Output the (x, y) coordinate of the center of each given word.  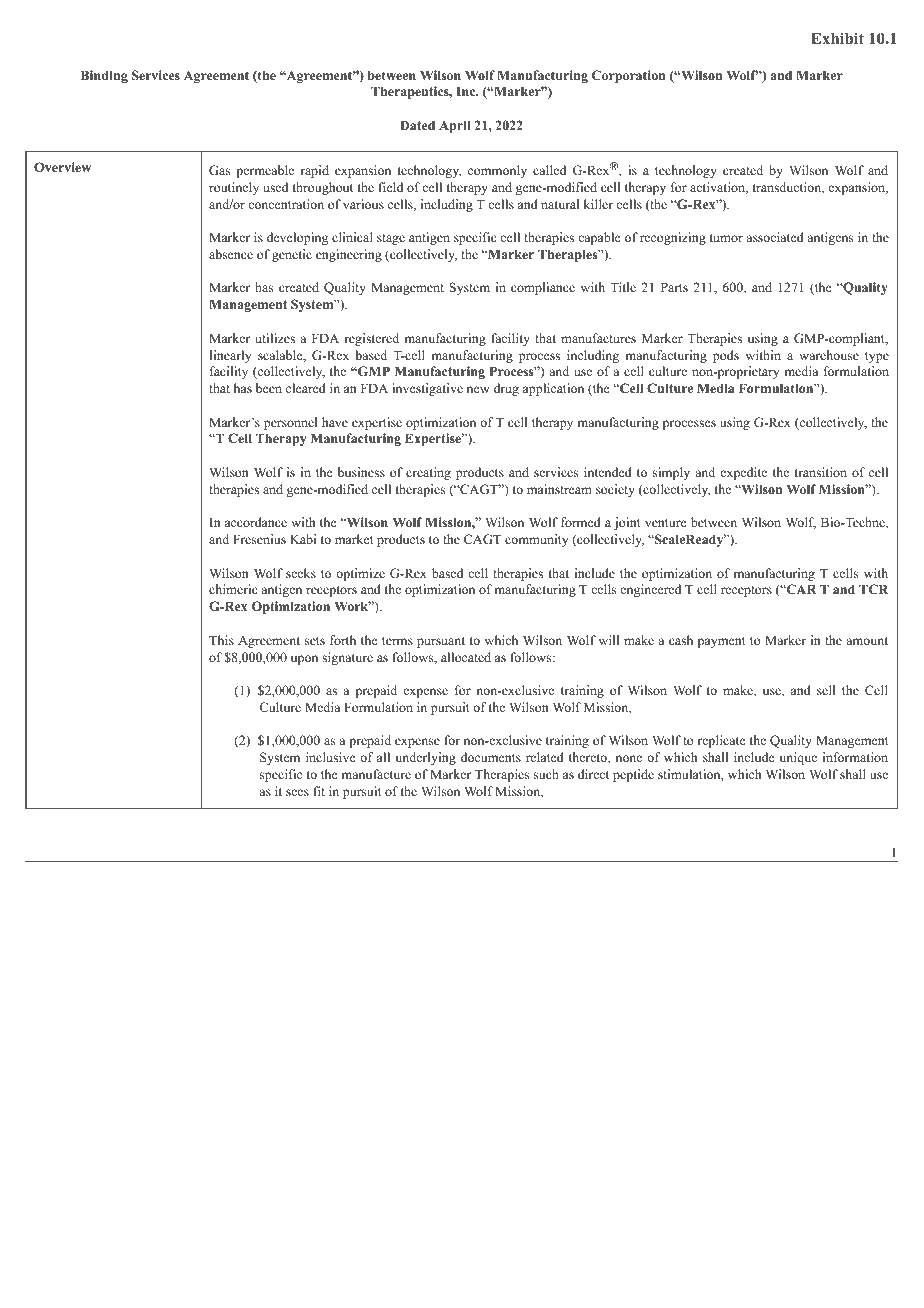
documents (491, 757)
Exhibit (837, 38)
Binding (104, 76)
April (455, 126)
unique (798, 758)
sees (297, 792)
